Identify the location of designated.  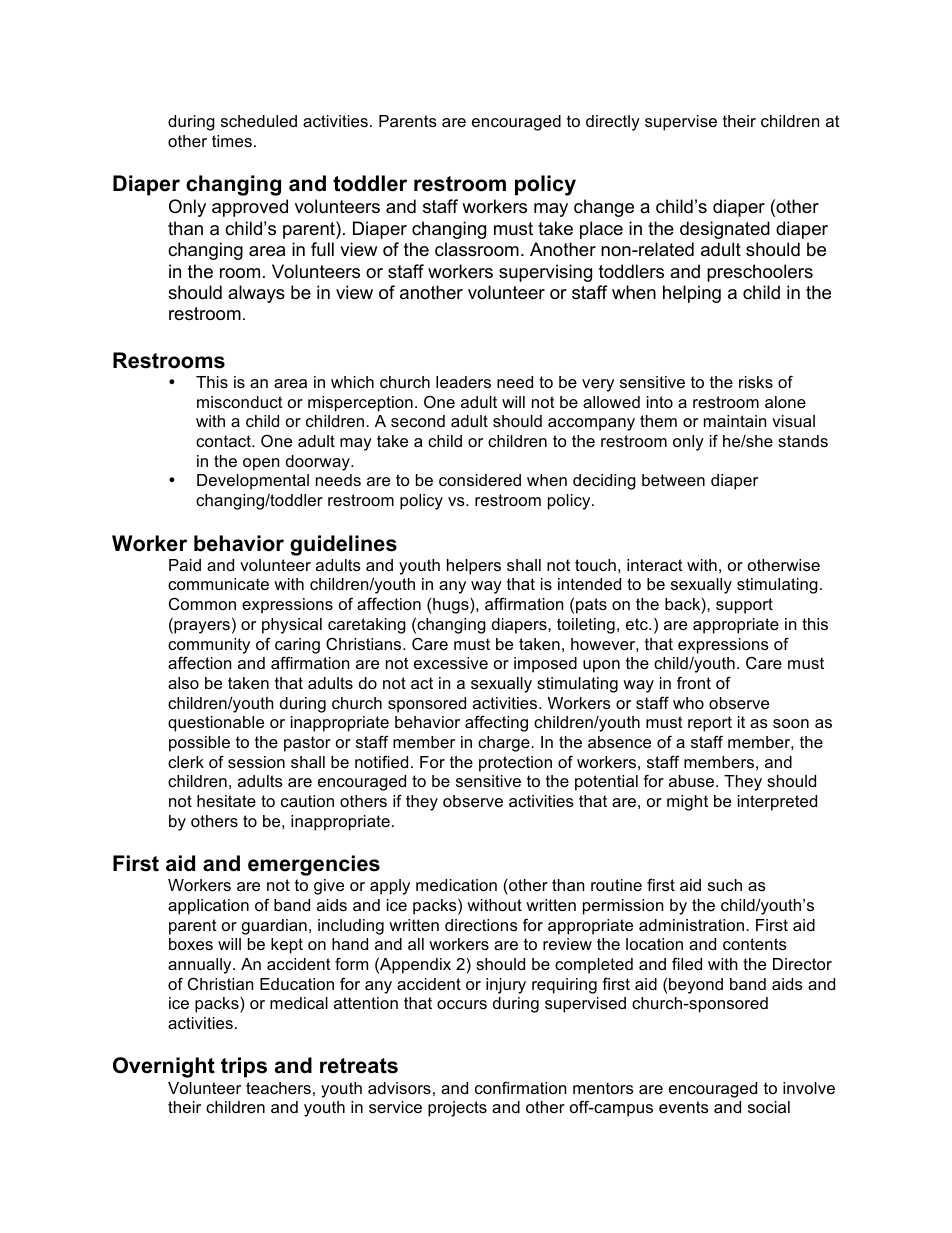
(725, 230).
